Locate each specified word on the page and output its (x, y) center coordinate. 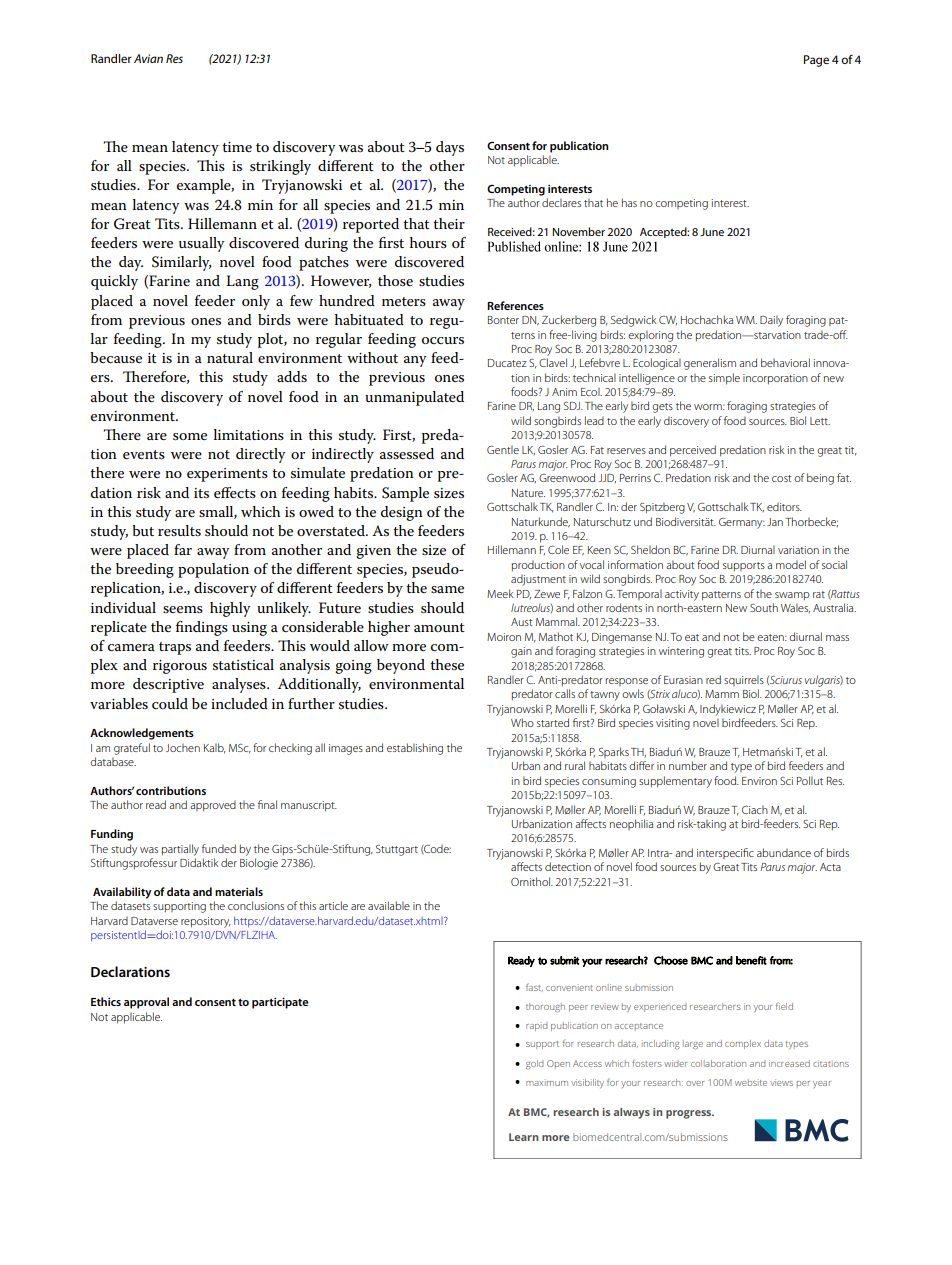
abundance (784, 852)
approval (146, 1003)
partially (180, 850)
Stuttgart (397, 850)
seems (183, 609)
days (450, 148)
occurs (443, 340)
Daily (771, 321)
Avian (148, 58)
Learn (523, 1137)
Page (816, 61)
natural (230, 357)
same (447, 589)
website (751, 1082)
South (764, 607)
